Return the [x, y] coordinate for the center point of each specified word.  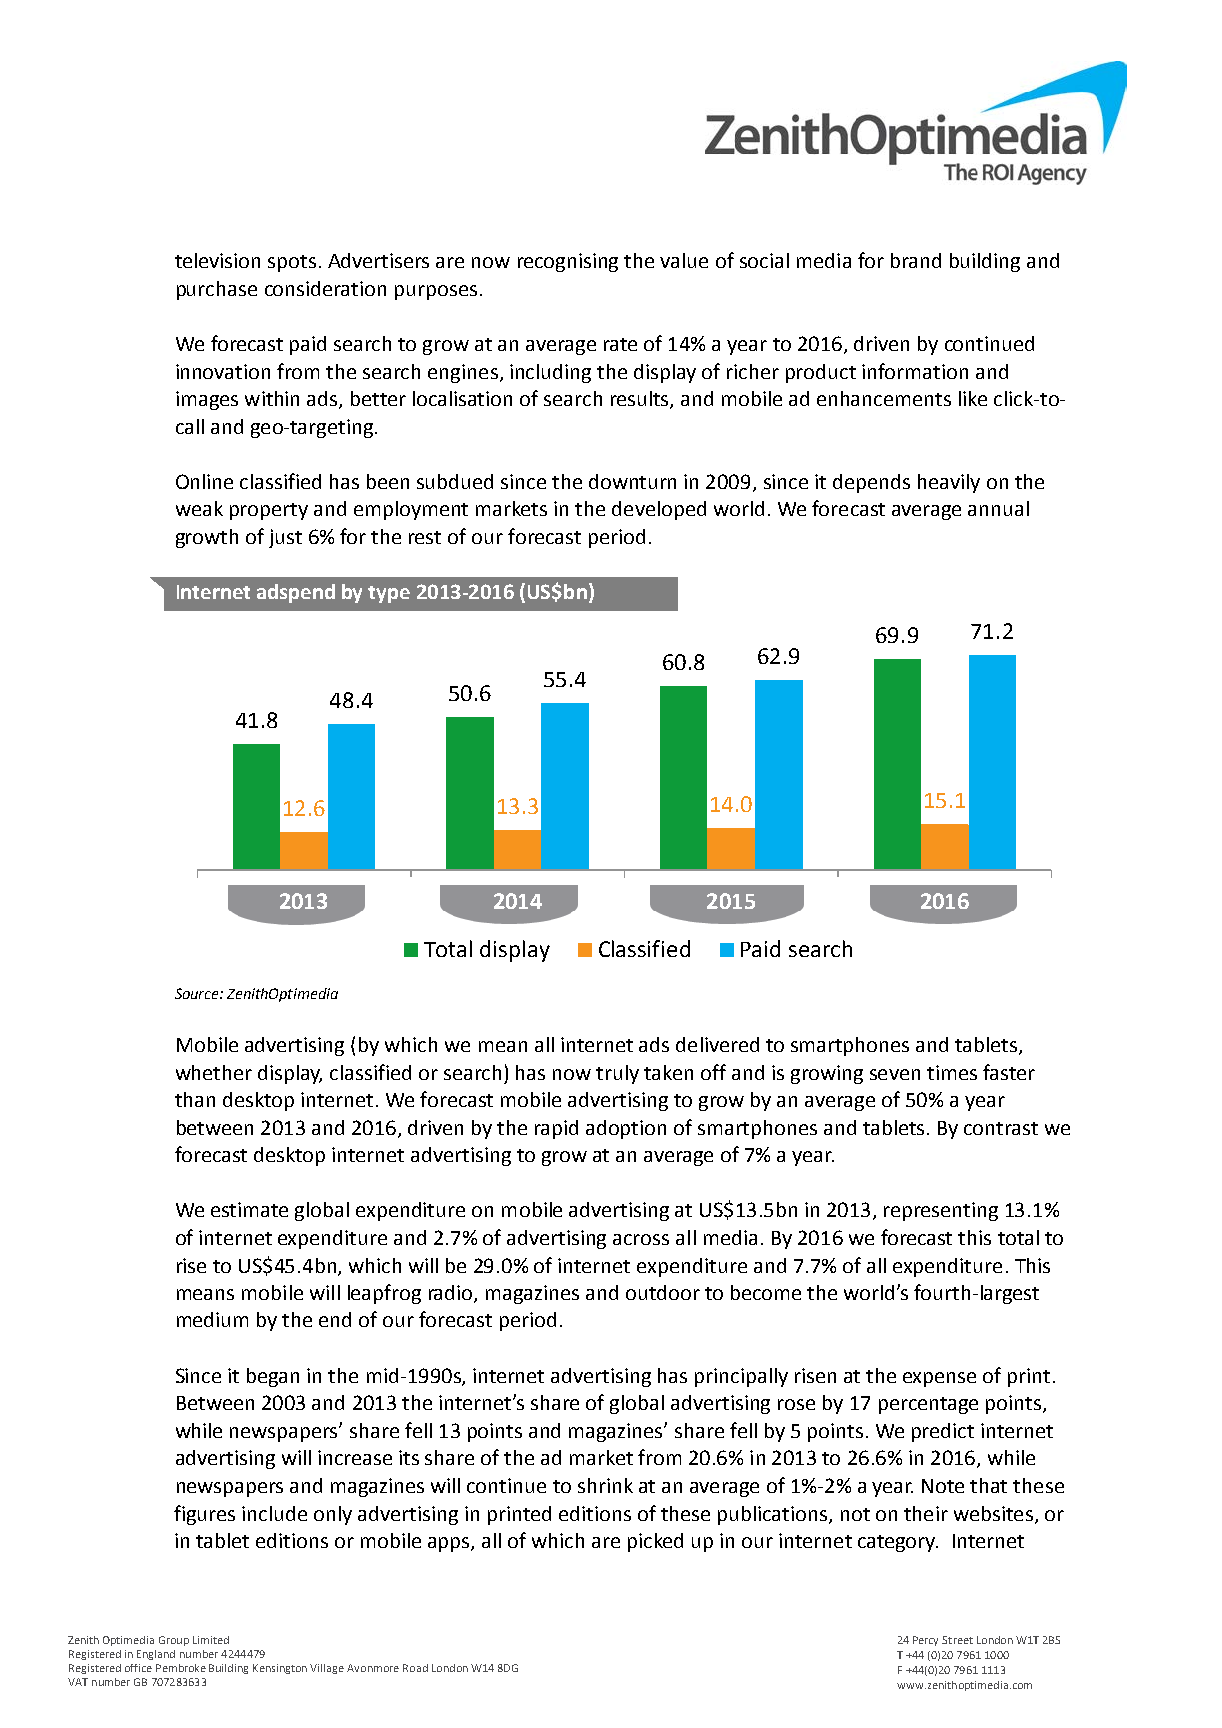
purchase [217, 290]
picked [655, 1542]
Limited [211, 1640]
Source [198, 993]
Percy [925, 1641]
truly [617, 1074]
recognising [568, 262]
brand [916, 260]
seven [895, 1074]
